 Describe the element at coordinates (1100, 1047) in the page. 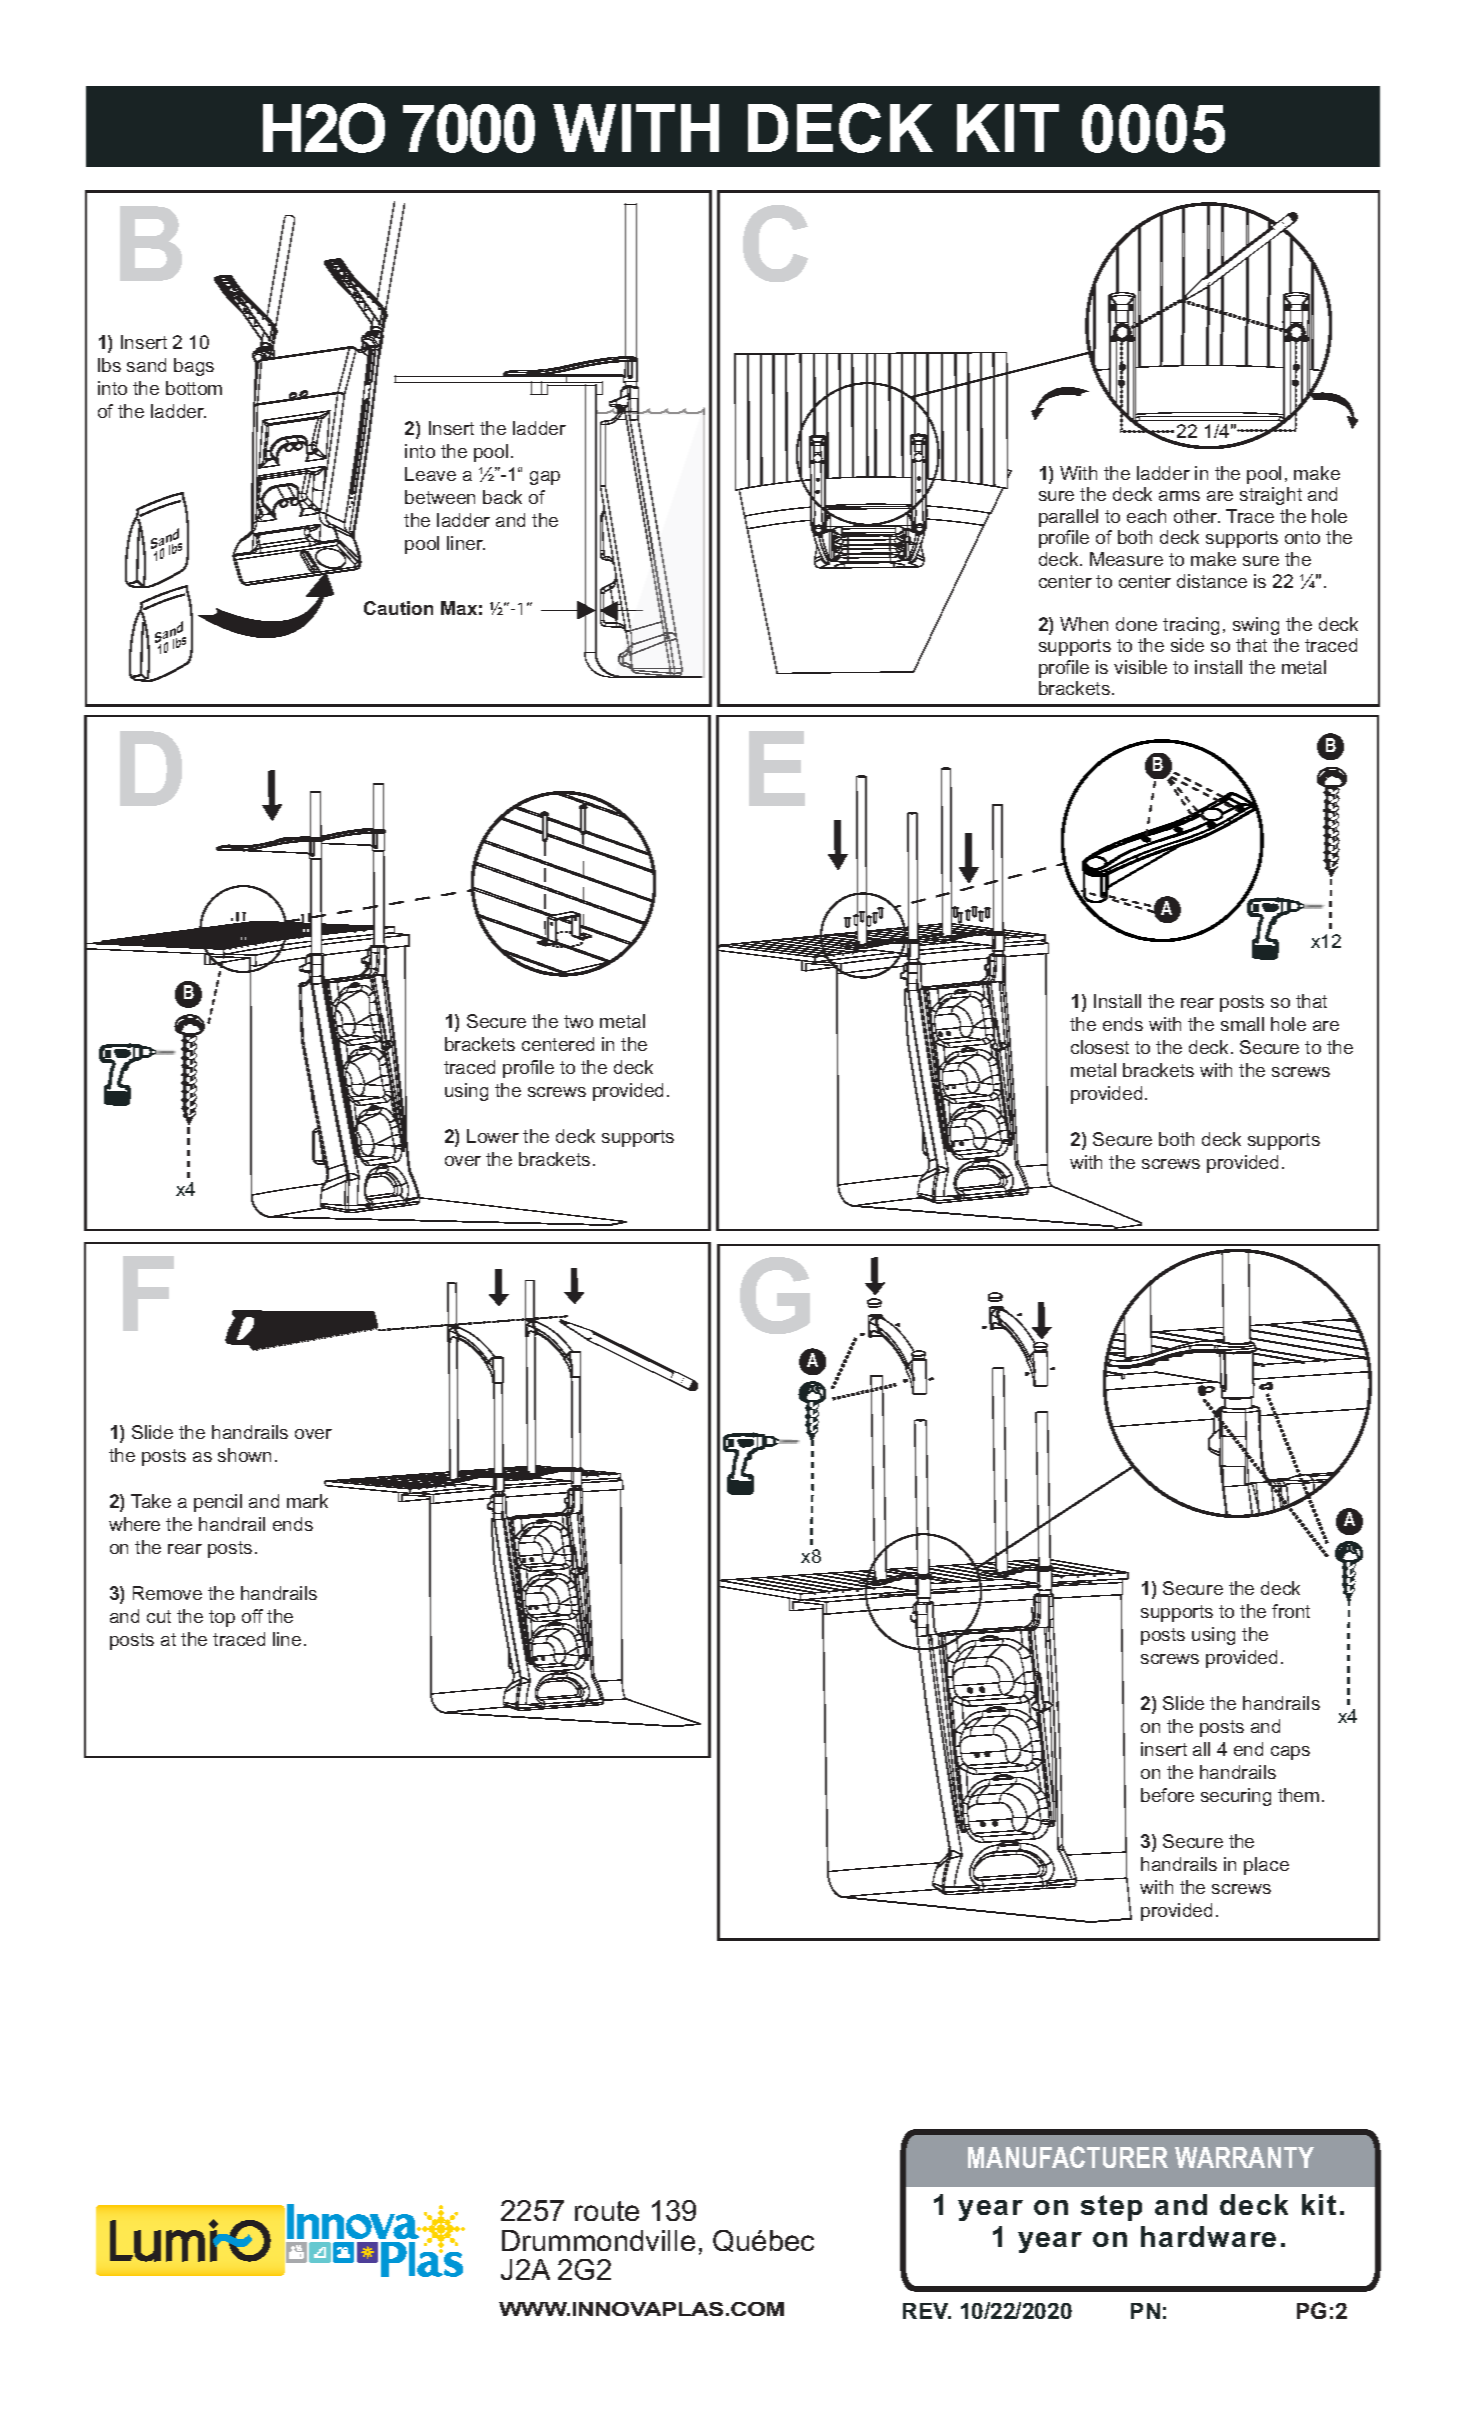

I see `closest` at that location.
